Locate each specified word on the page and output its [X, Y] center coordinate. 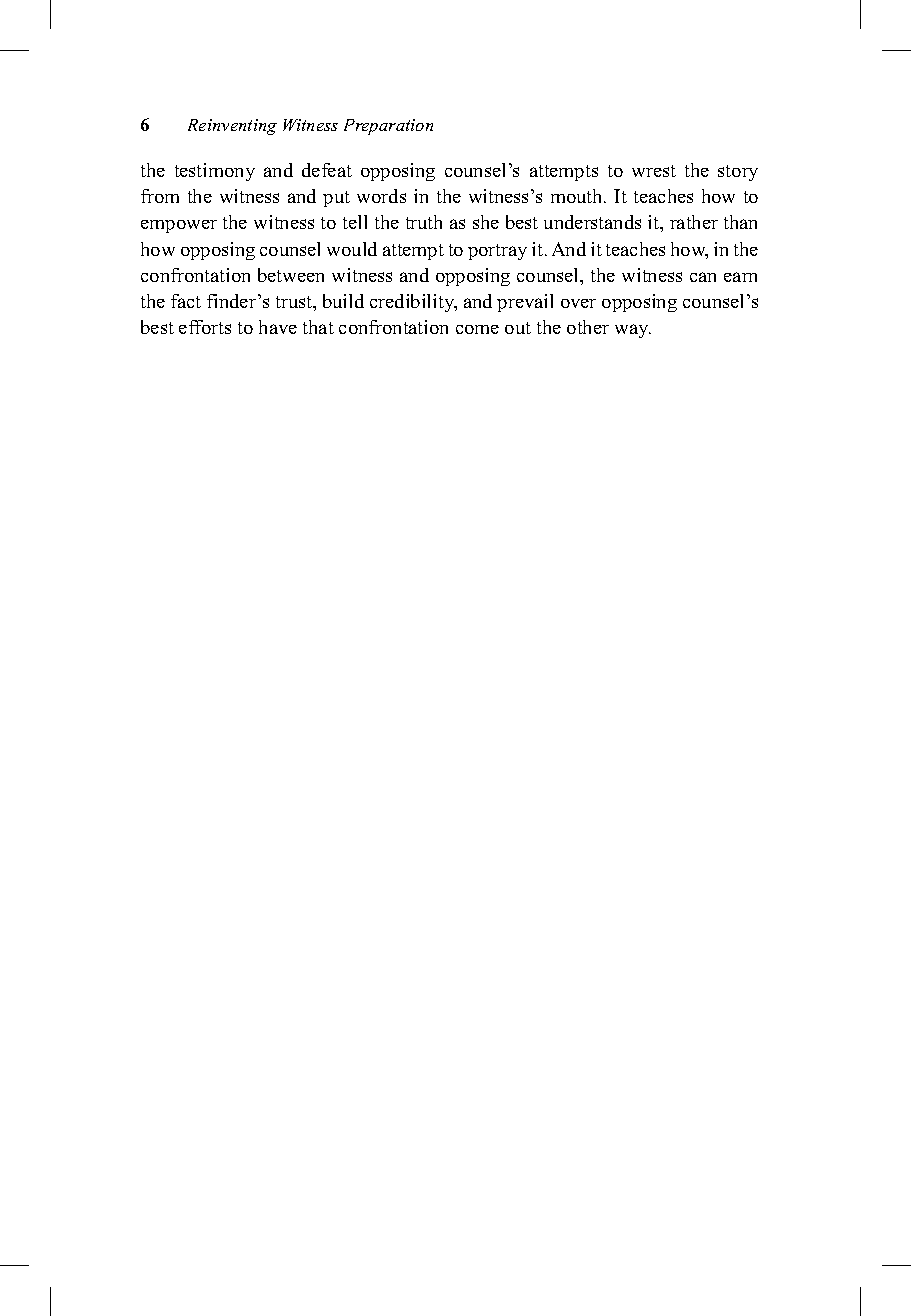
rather [694, 222]
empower [179, 226]
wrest [654, 171]
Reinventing [232, 127]
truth [424, 222]
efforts [205, 327]
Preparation [388, 127]
